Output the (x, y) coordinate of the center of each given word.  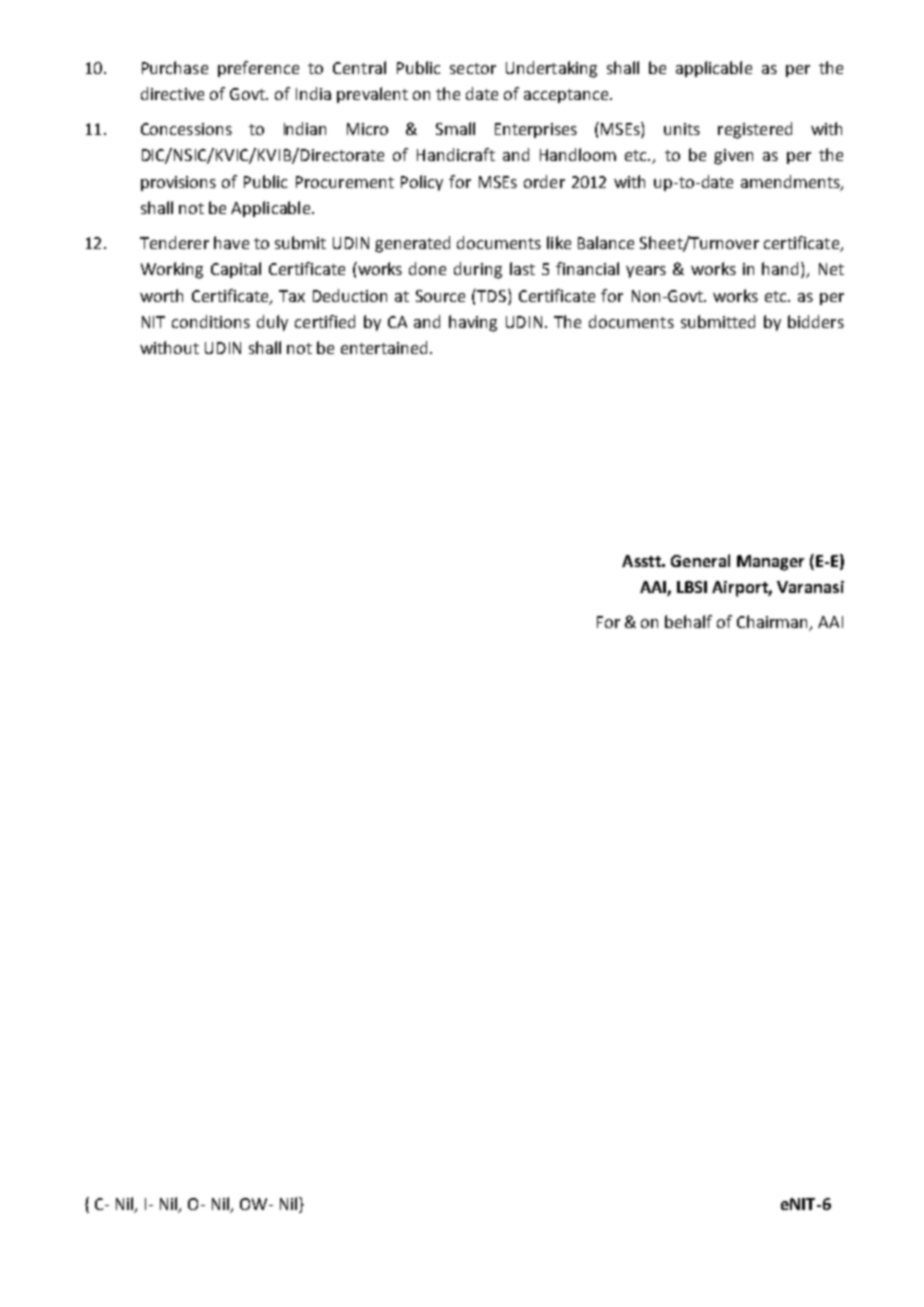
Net (831, 269)
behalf (688, 621)
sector (473, 68)
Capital (236, 270)
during (478, 270)
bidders (816, 321)
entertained (384, 347)
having (473, 323)
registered (755, 130)
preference (258, 69)
